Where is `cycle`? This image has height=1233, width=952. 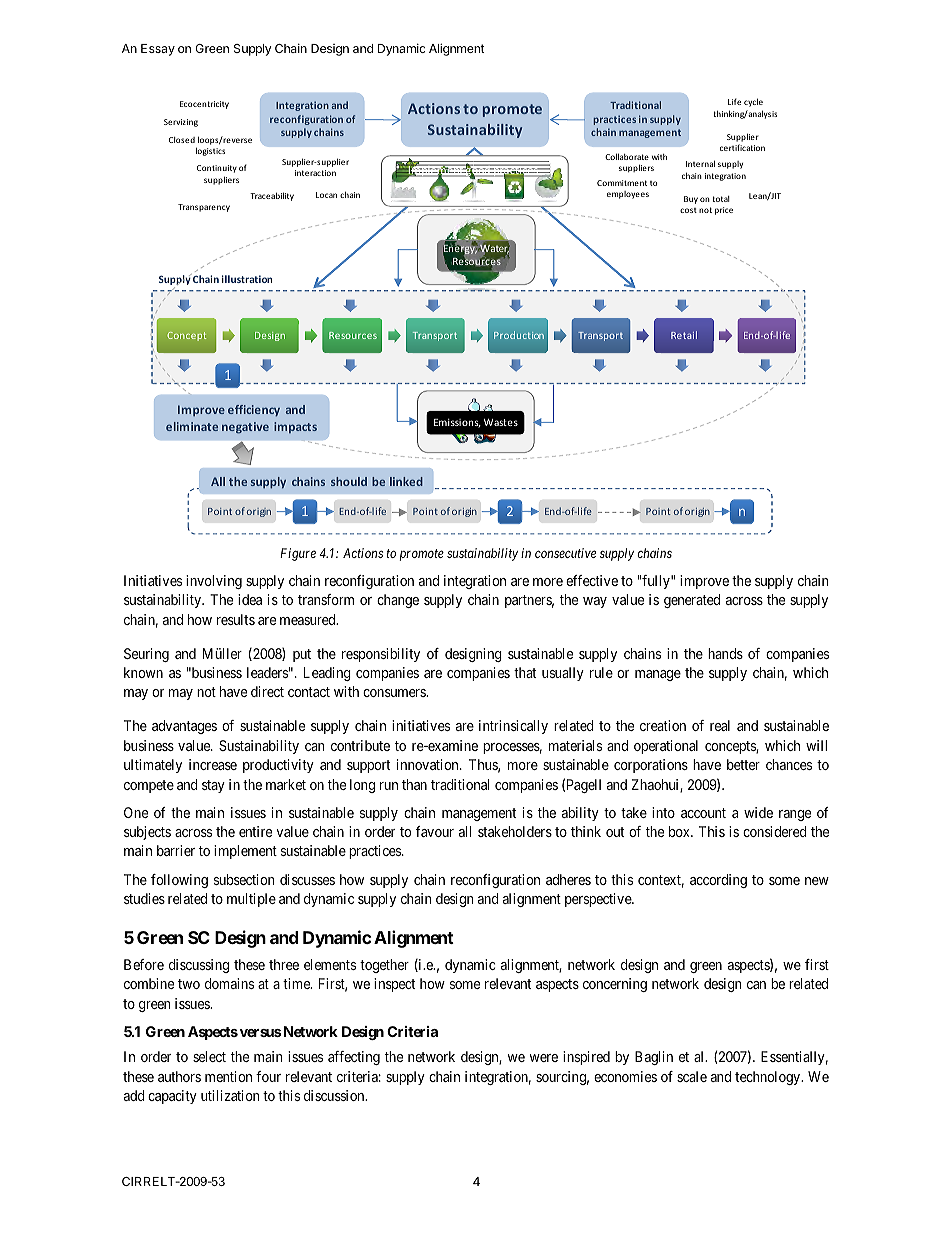 cycle is located at coordinates (753, 102).
